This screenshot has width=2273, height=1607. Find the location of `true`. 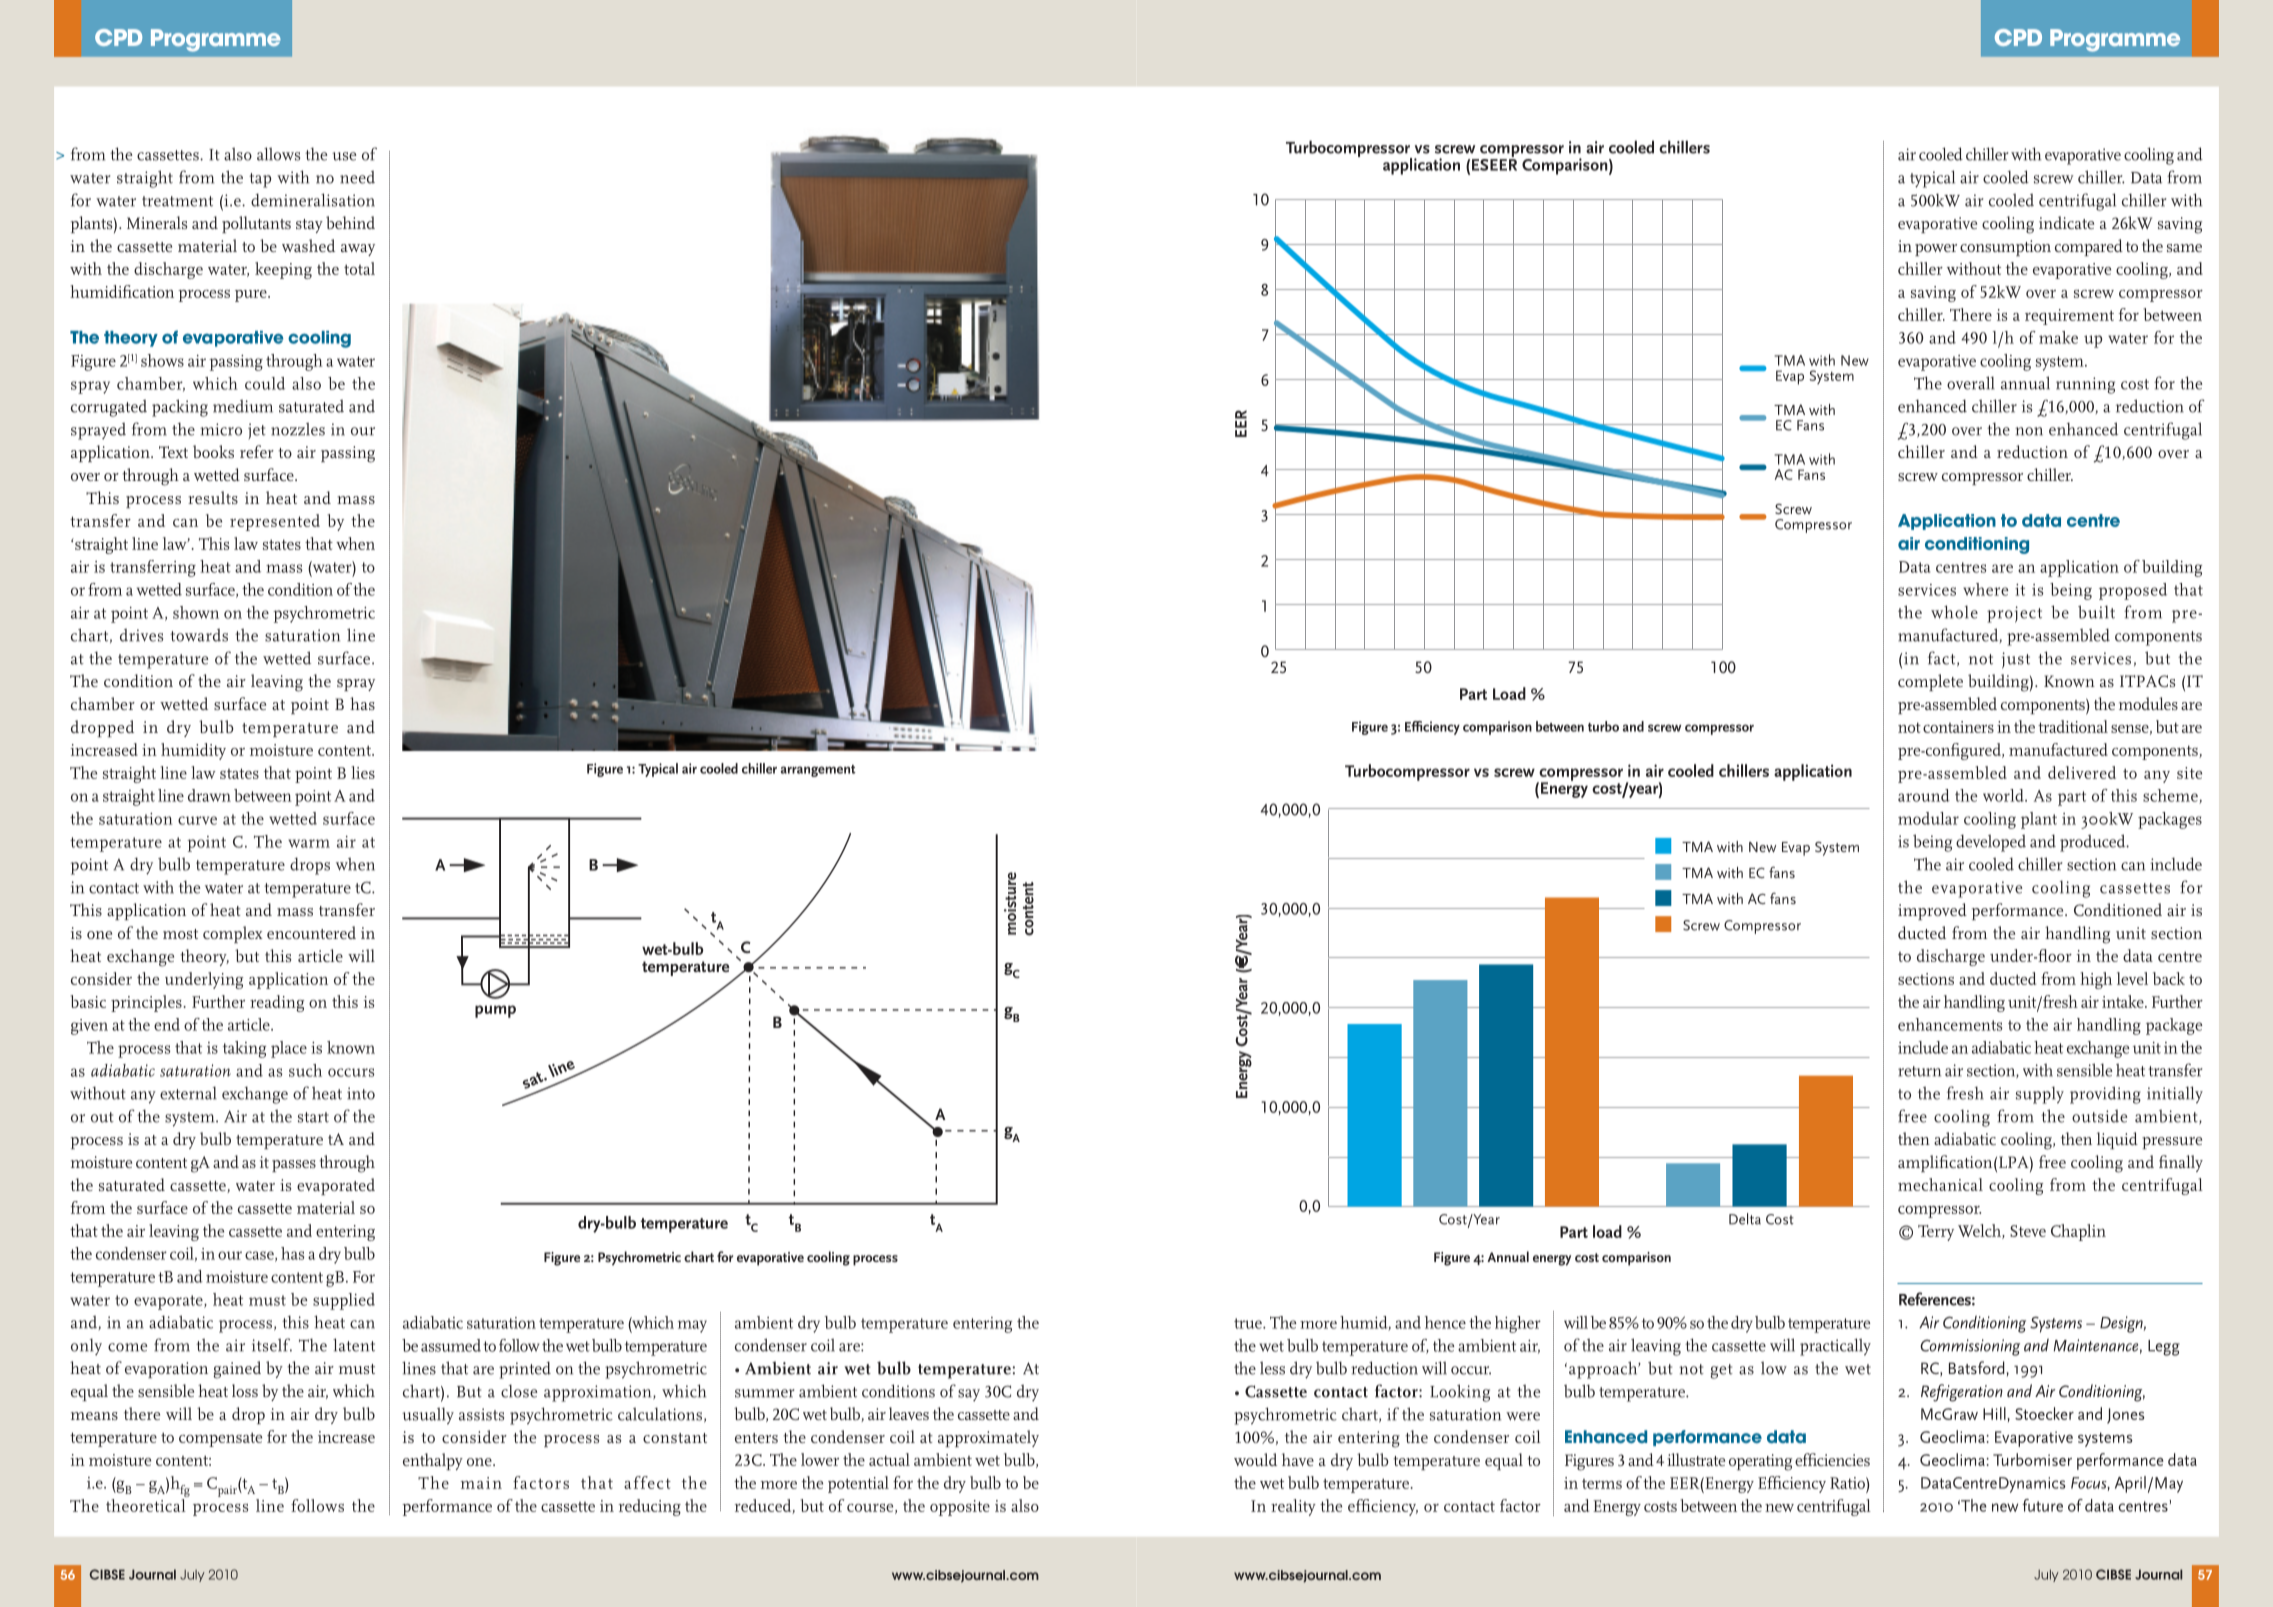

true is located at coordinates (1249, 1323).
